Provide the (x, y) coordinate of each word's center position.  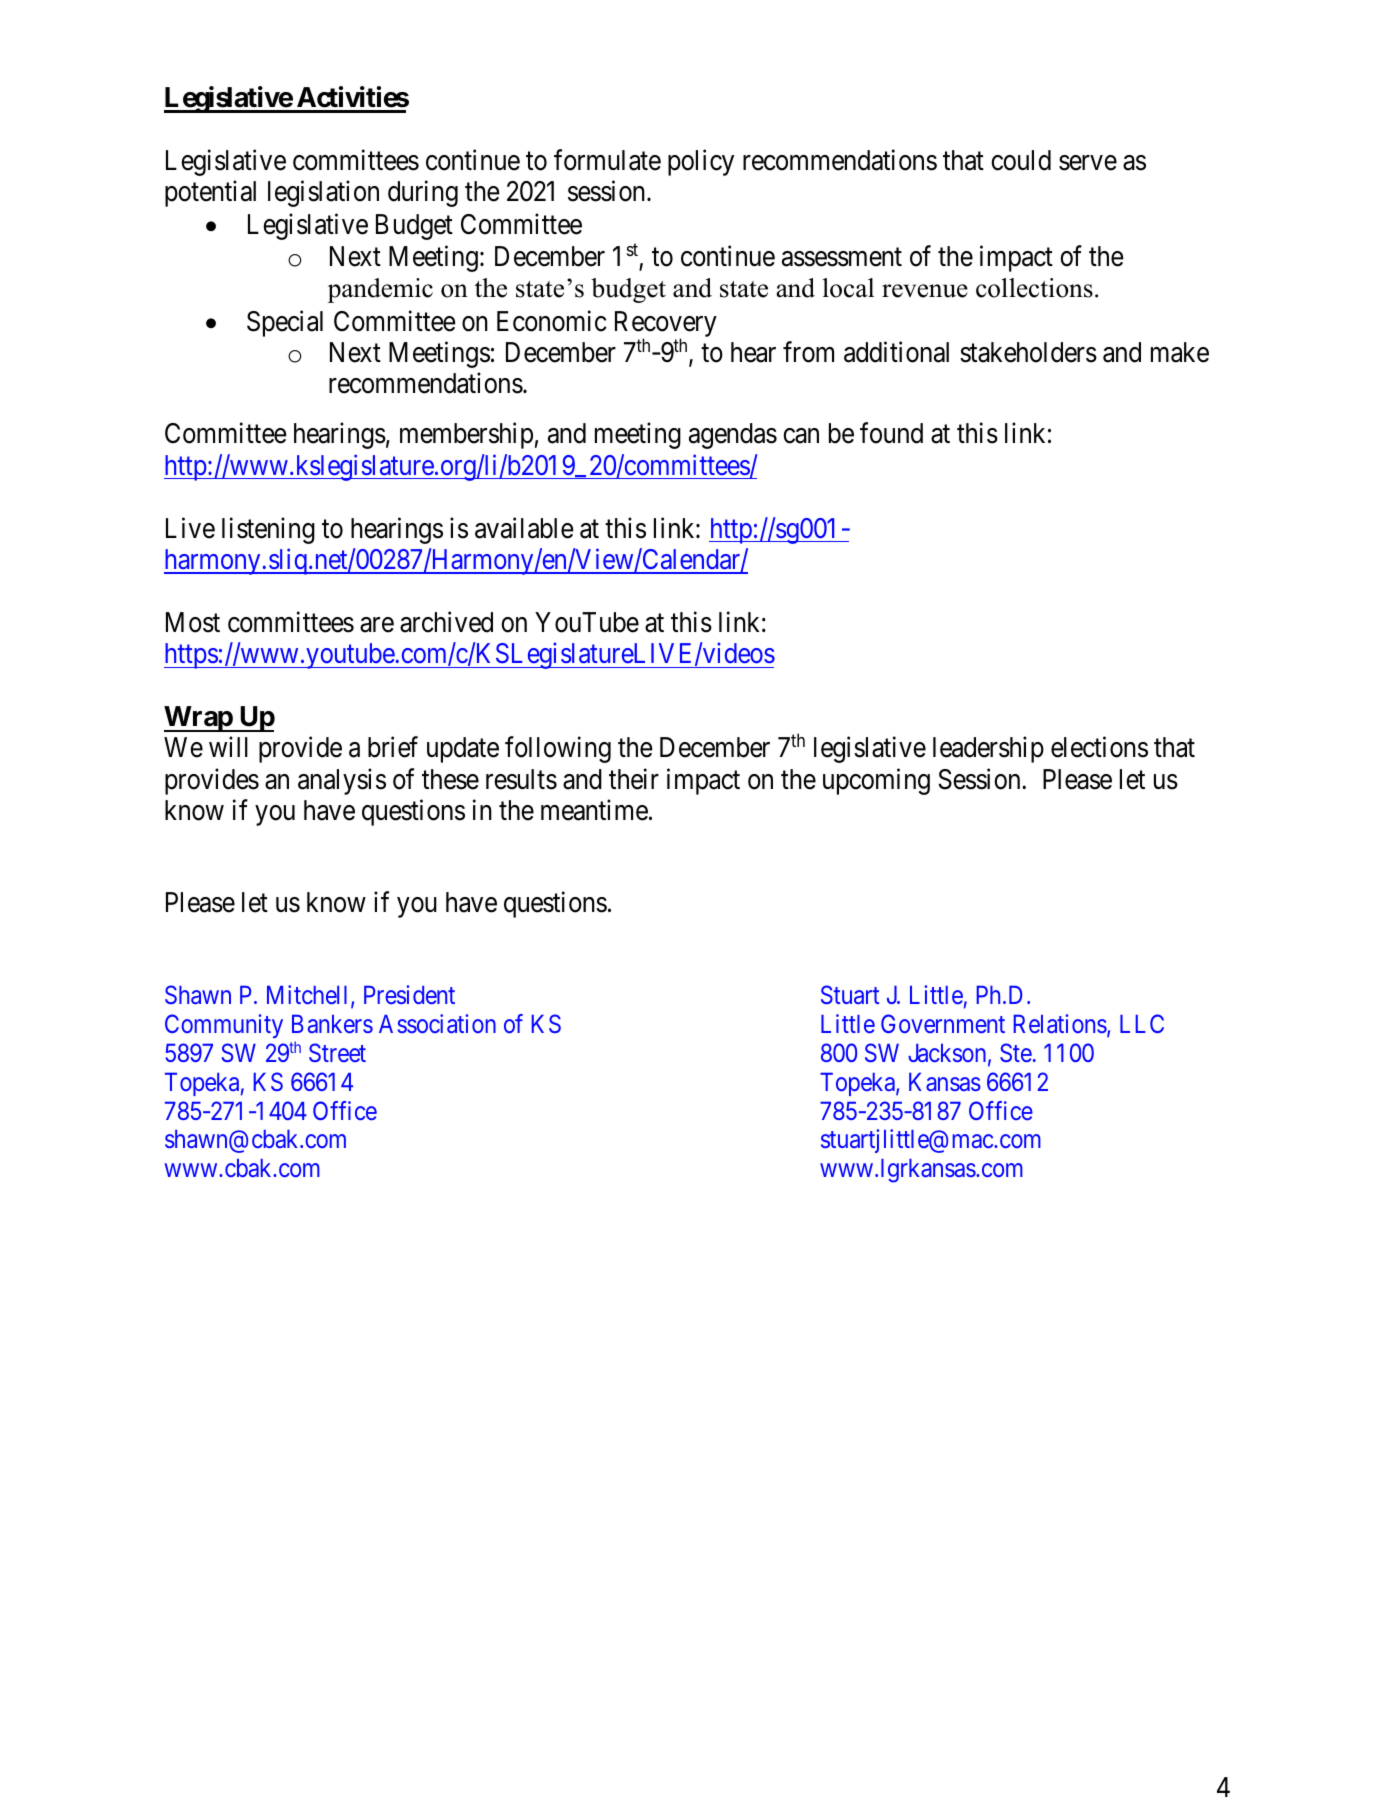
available (524, 528)
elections (1099, 747)
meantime (594, 810)
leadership (988, 750)
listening (268, 530)
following (558, 750)
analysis (342, 781)
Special (285, 323)
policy (701, 162)
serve (1088, 163)
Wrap (199, 719)
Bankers (332, 1024)
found (891, 433)
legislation (323, 194)
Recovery (666, 325)
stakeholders (1028, 352)
